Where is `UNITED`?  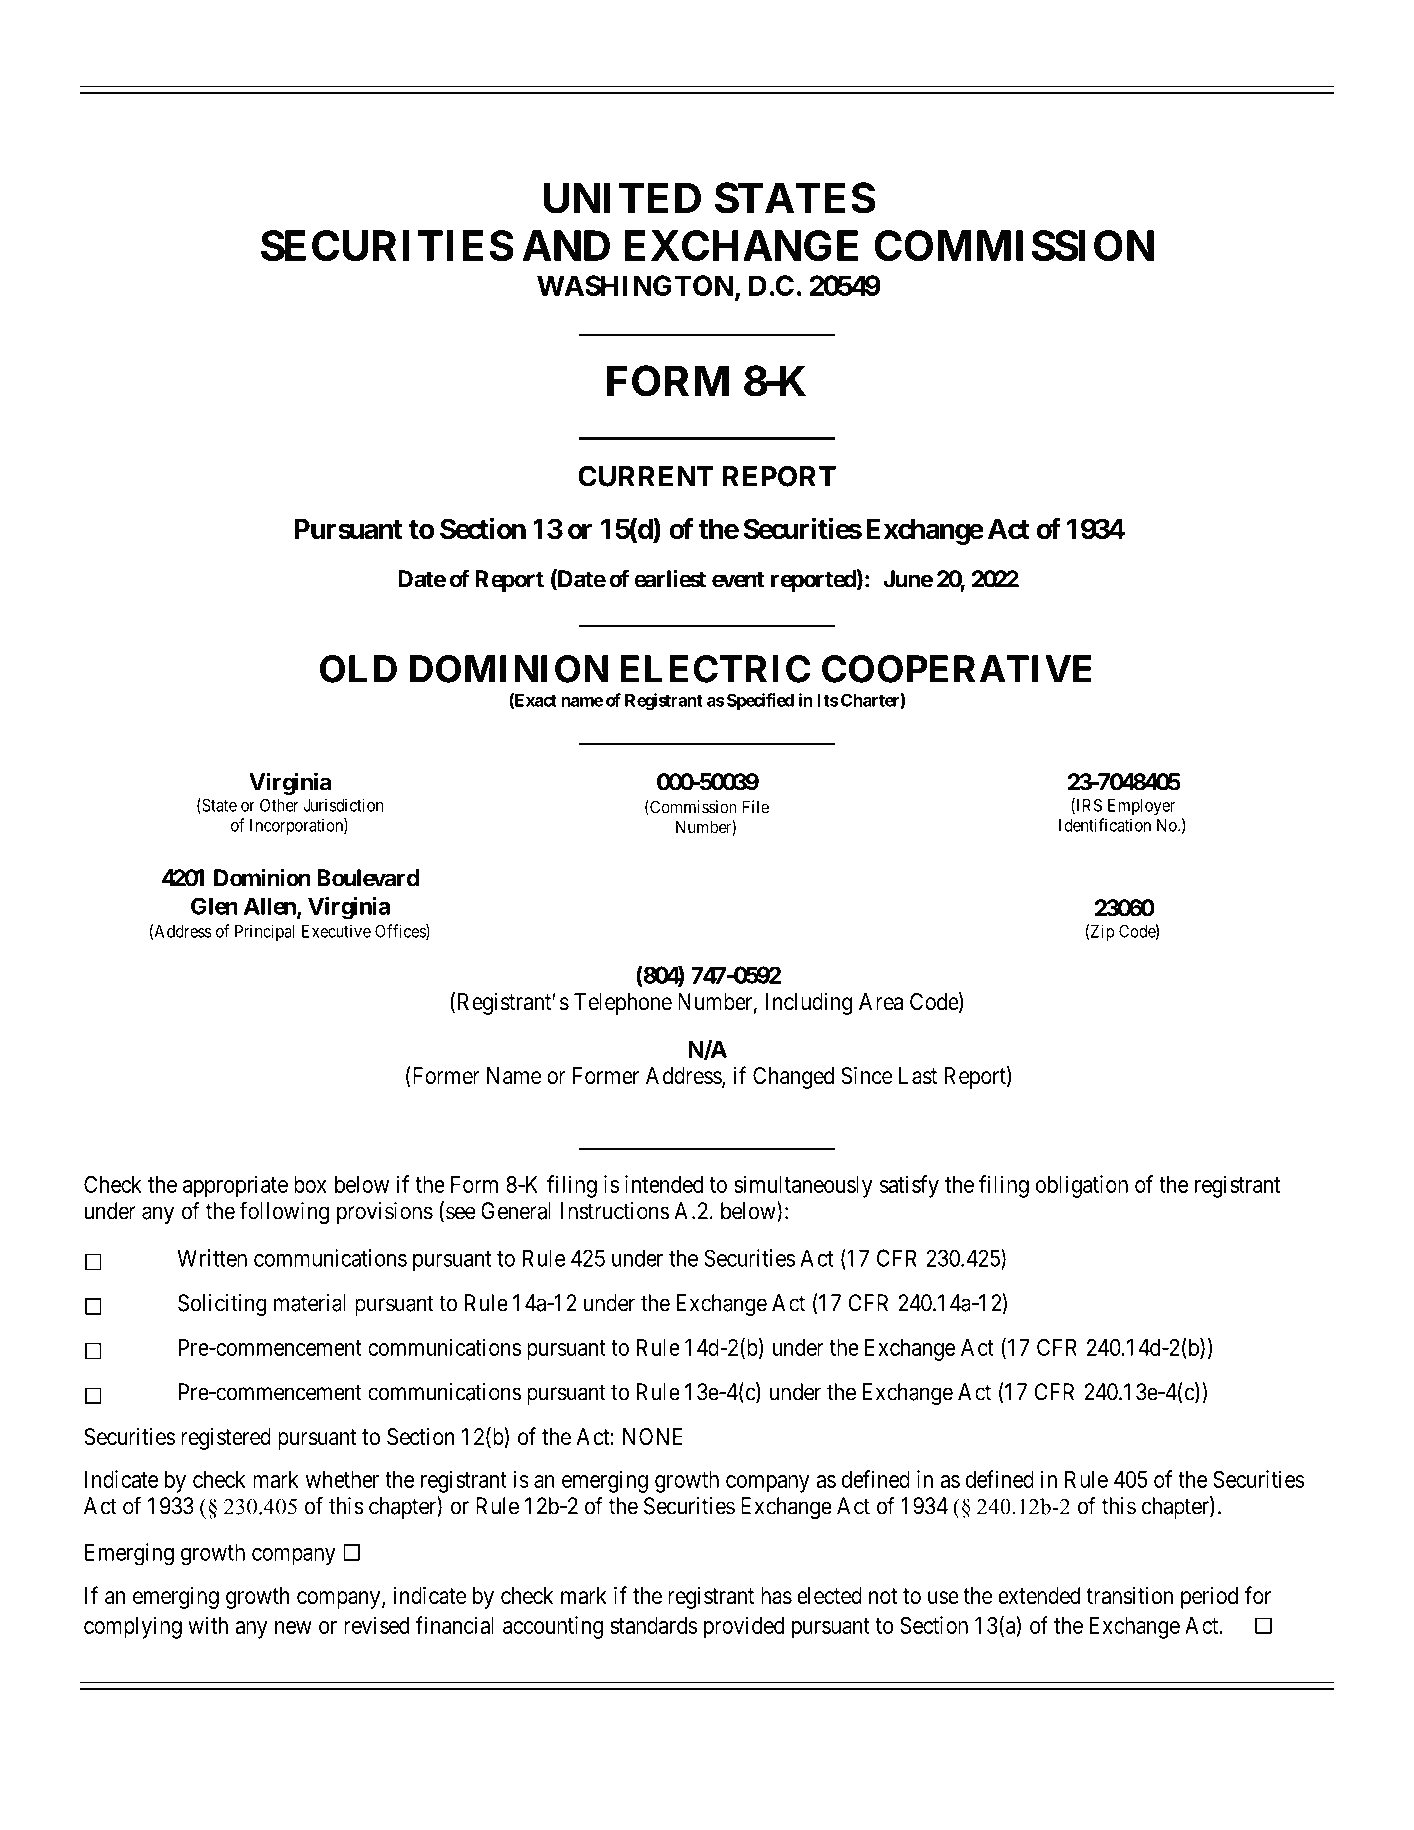
UNITED is located at coordinates (622, 198).
